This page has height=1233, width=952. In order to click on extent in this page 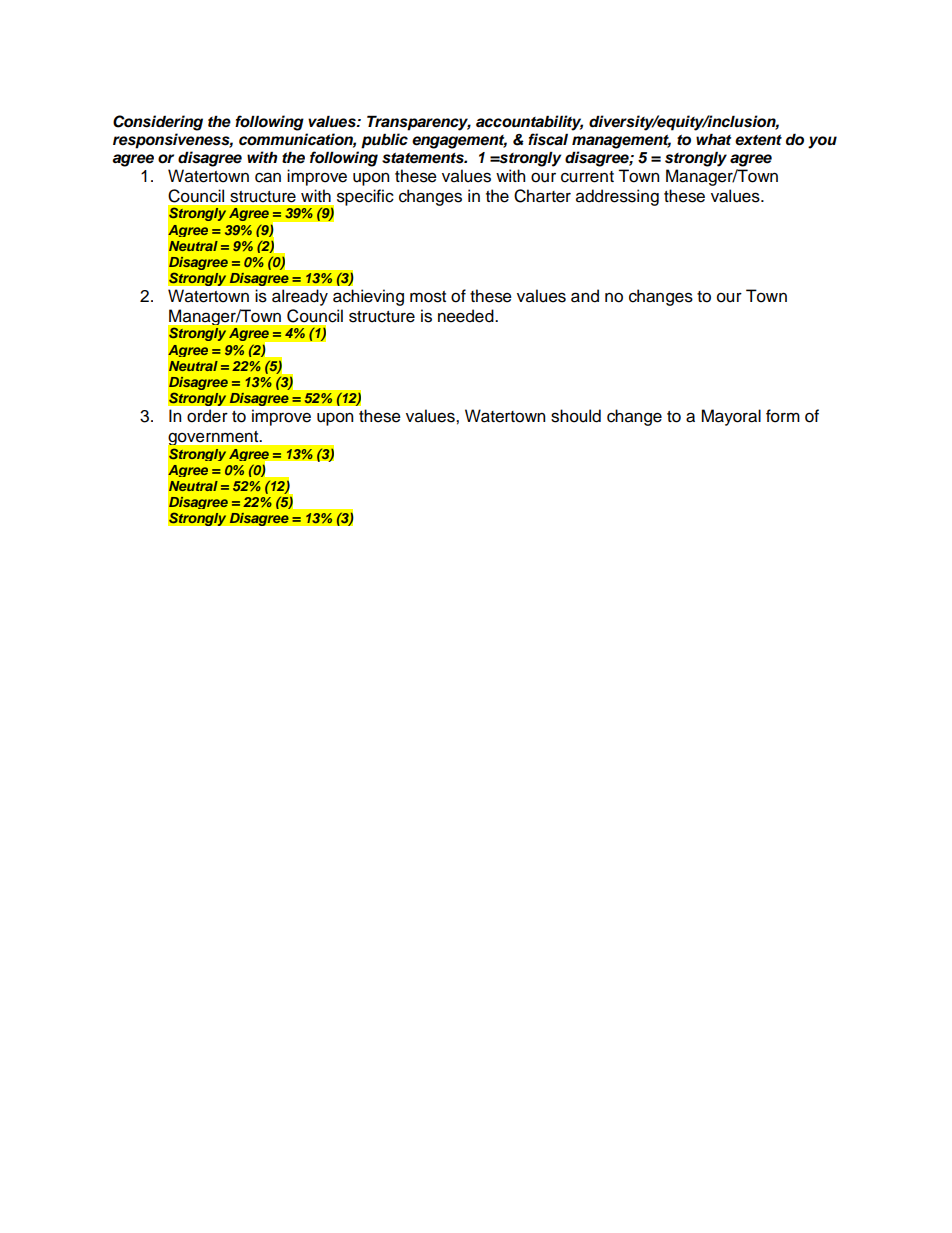, I will do `click(758, 140)`.
